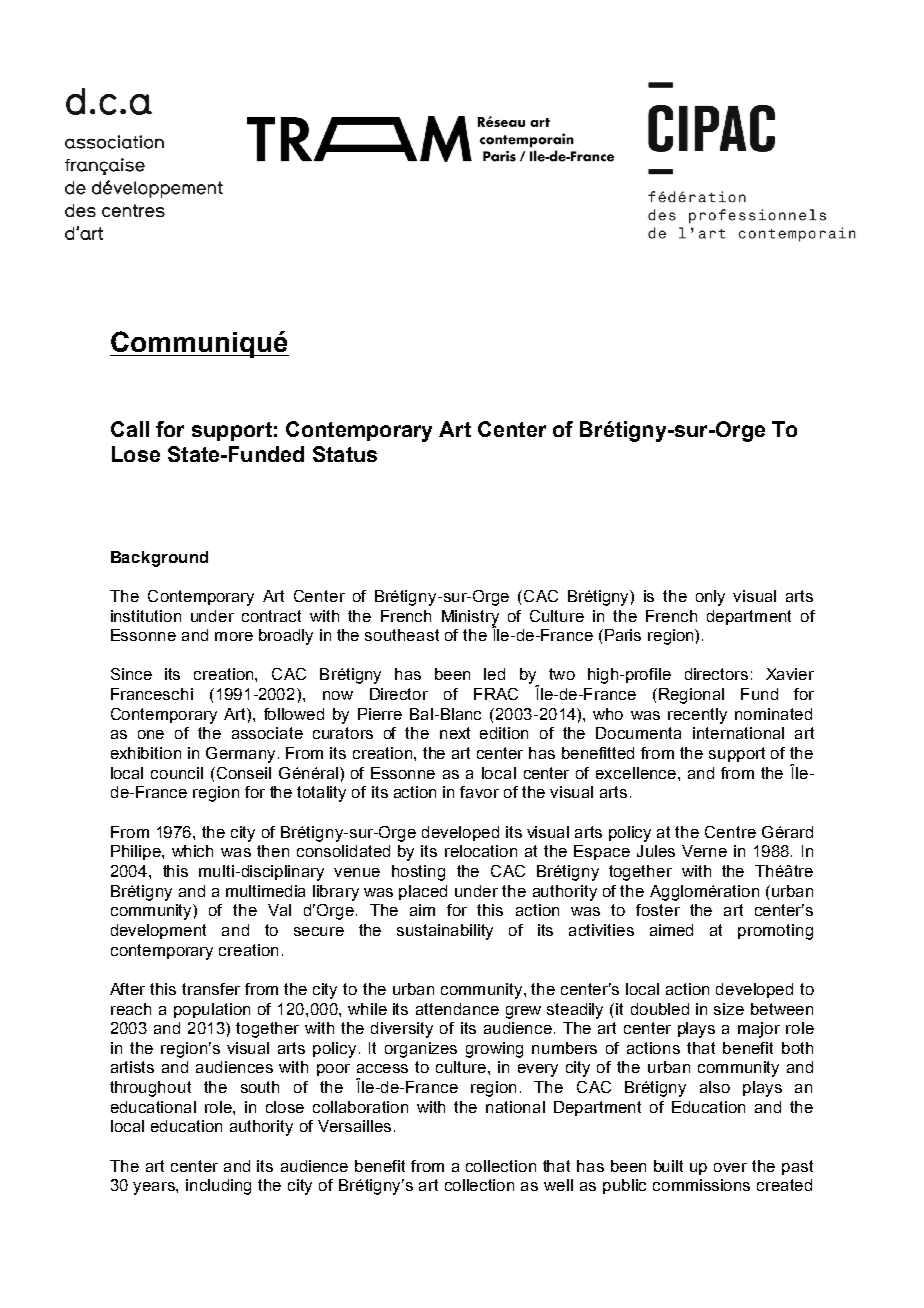  Describe the element at coordinates (345, 454) in the document. I see `Status` at that location.
